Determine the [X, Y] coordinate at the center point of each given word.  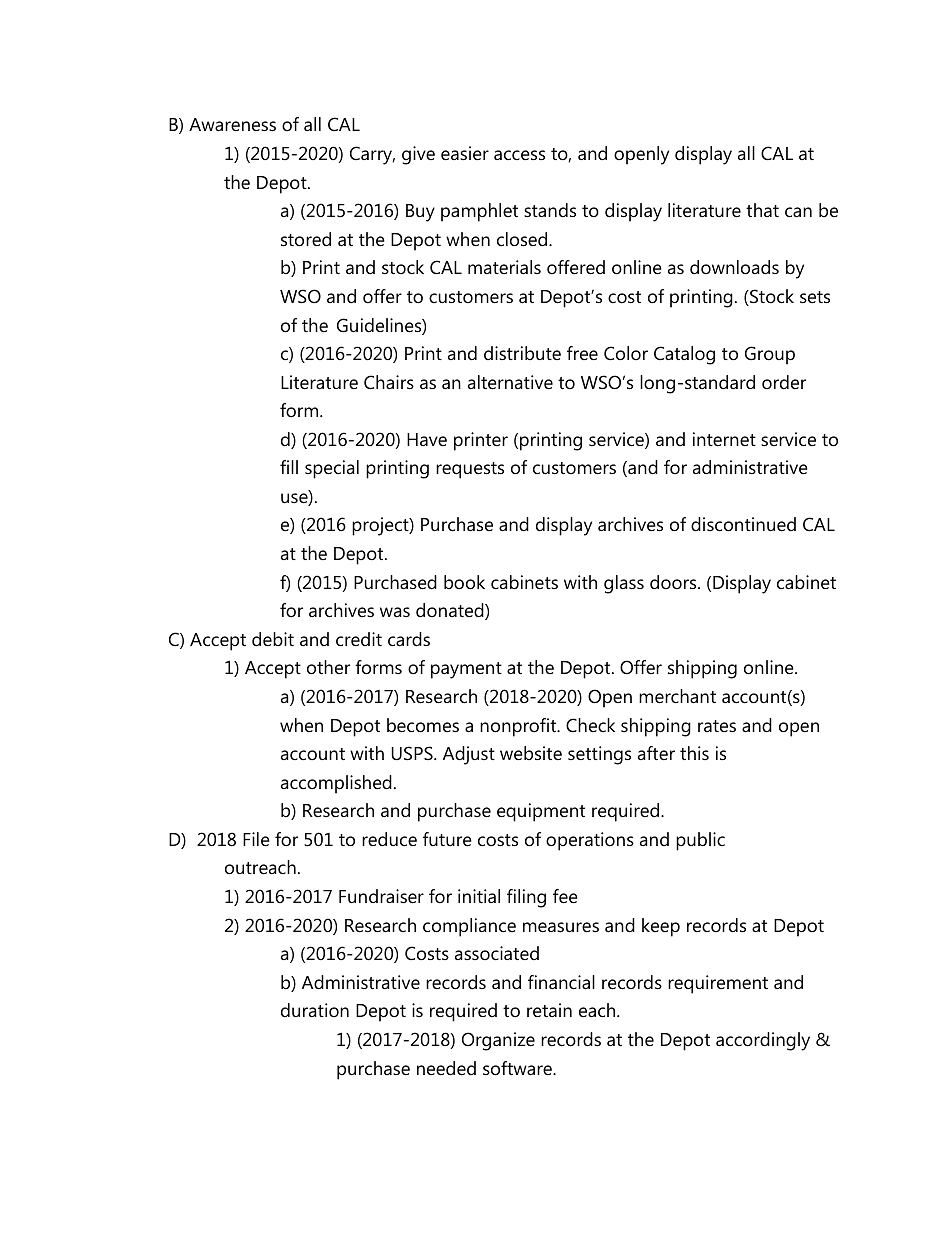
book [464, 582]
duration [315, 1010]
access [519, 155]
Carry [372, 155]
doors [674, 582]
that [762, 210]
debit [273, 639]
